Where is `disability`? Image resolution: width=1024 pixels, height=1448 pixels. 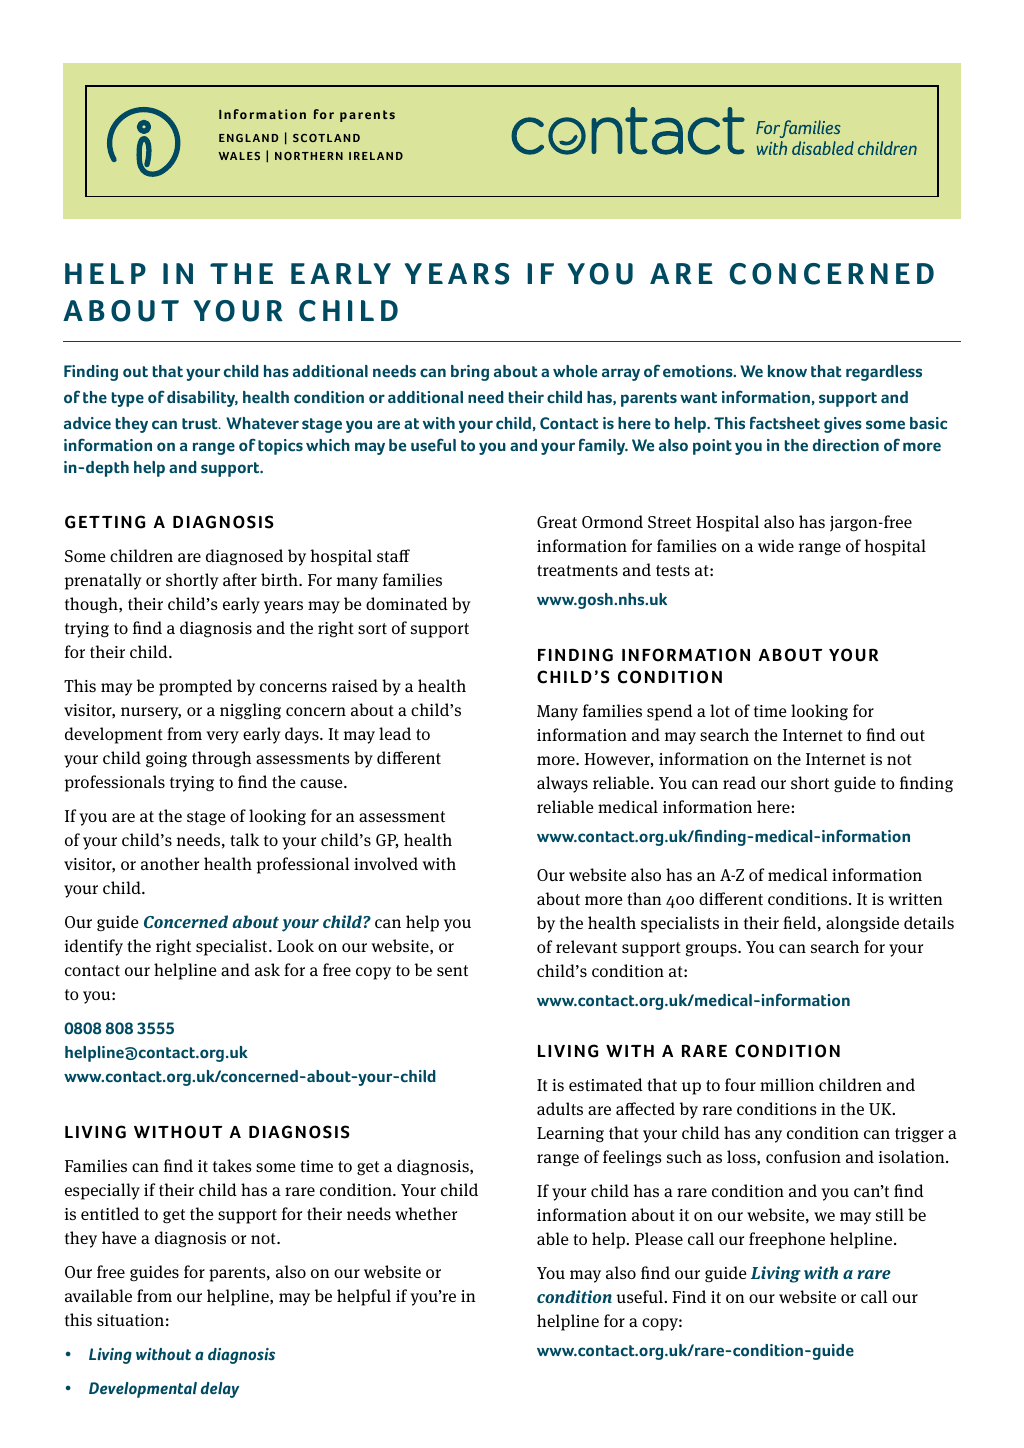
disability is located at coordinates (202, 399).
